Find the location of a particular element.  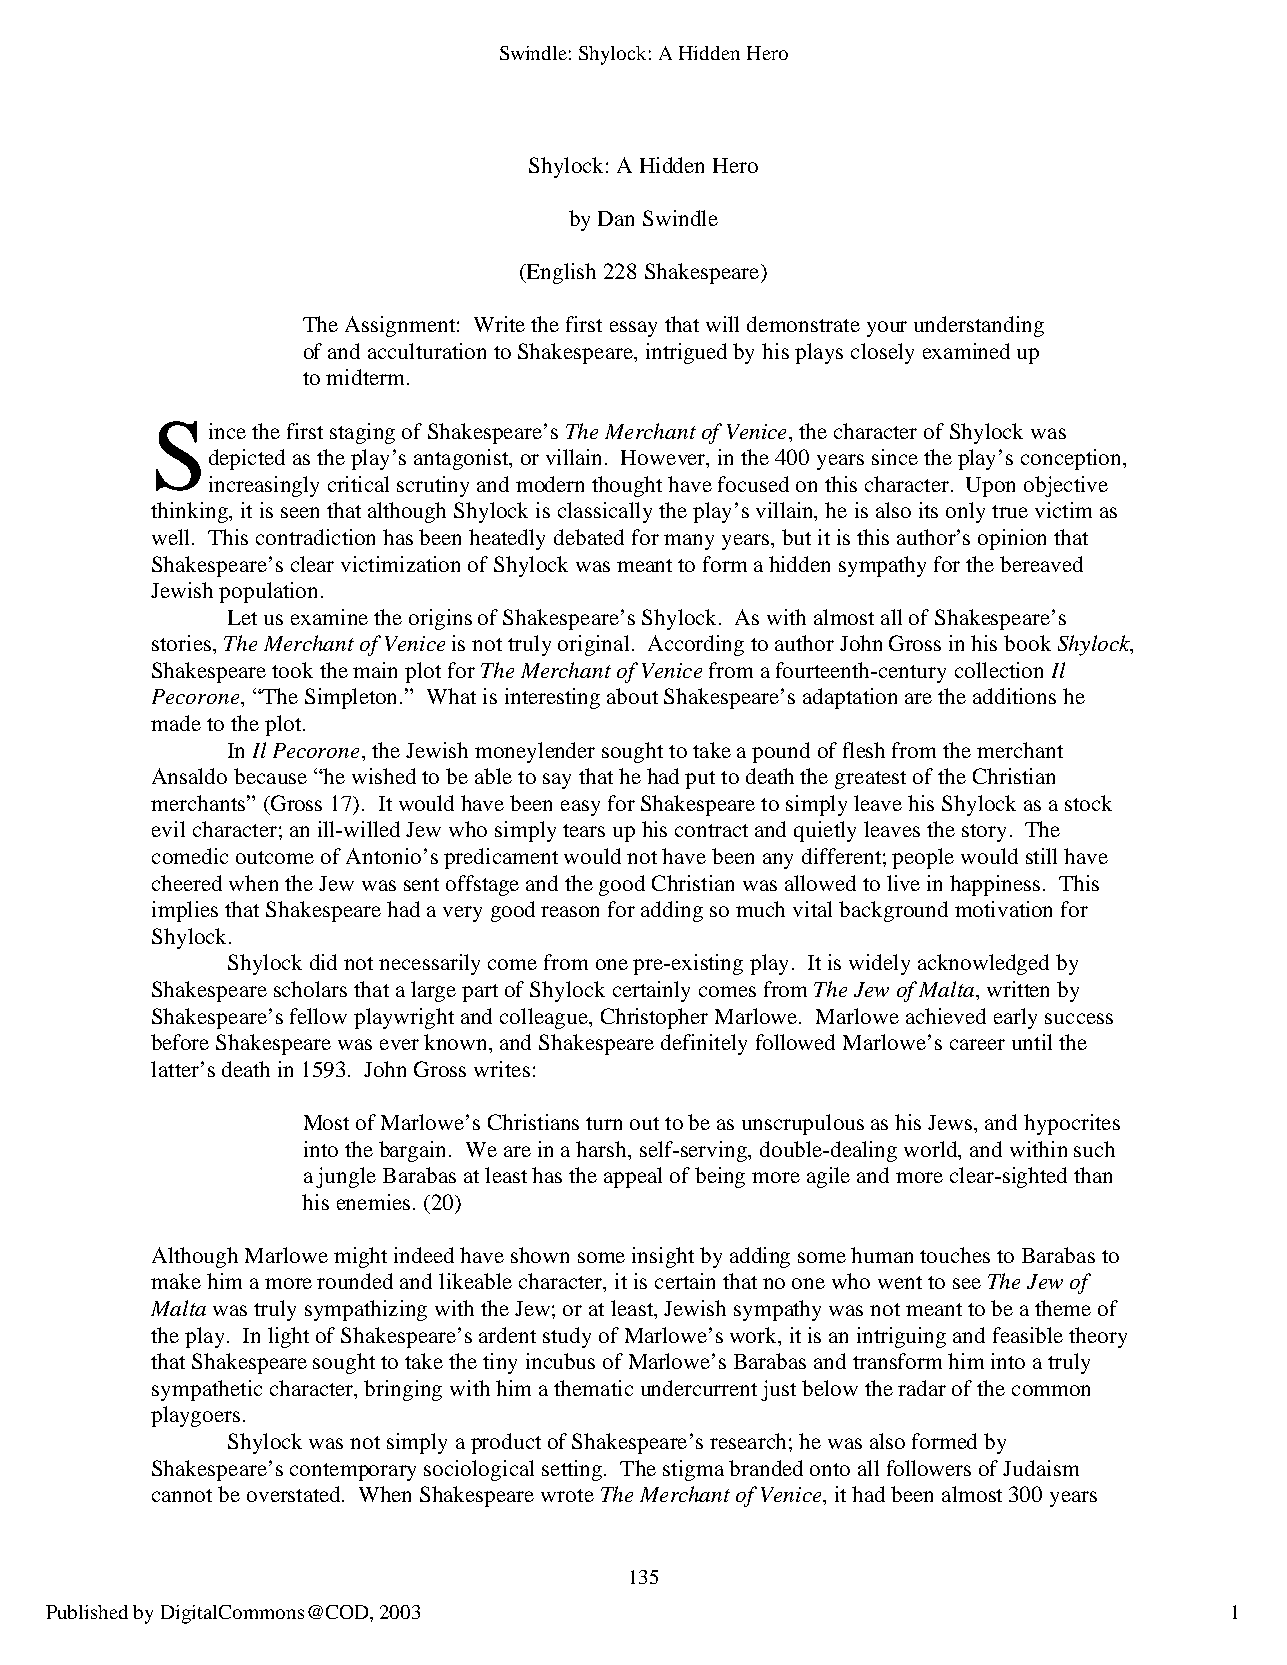

made is located at coordinates (176, 723).
